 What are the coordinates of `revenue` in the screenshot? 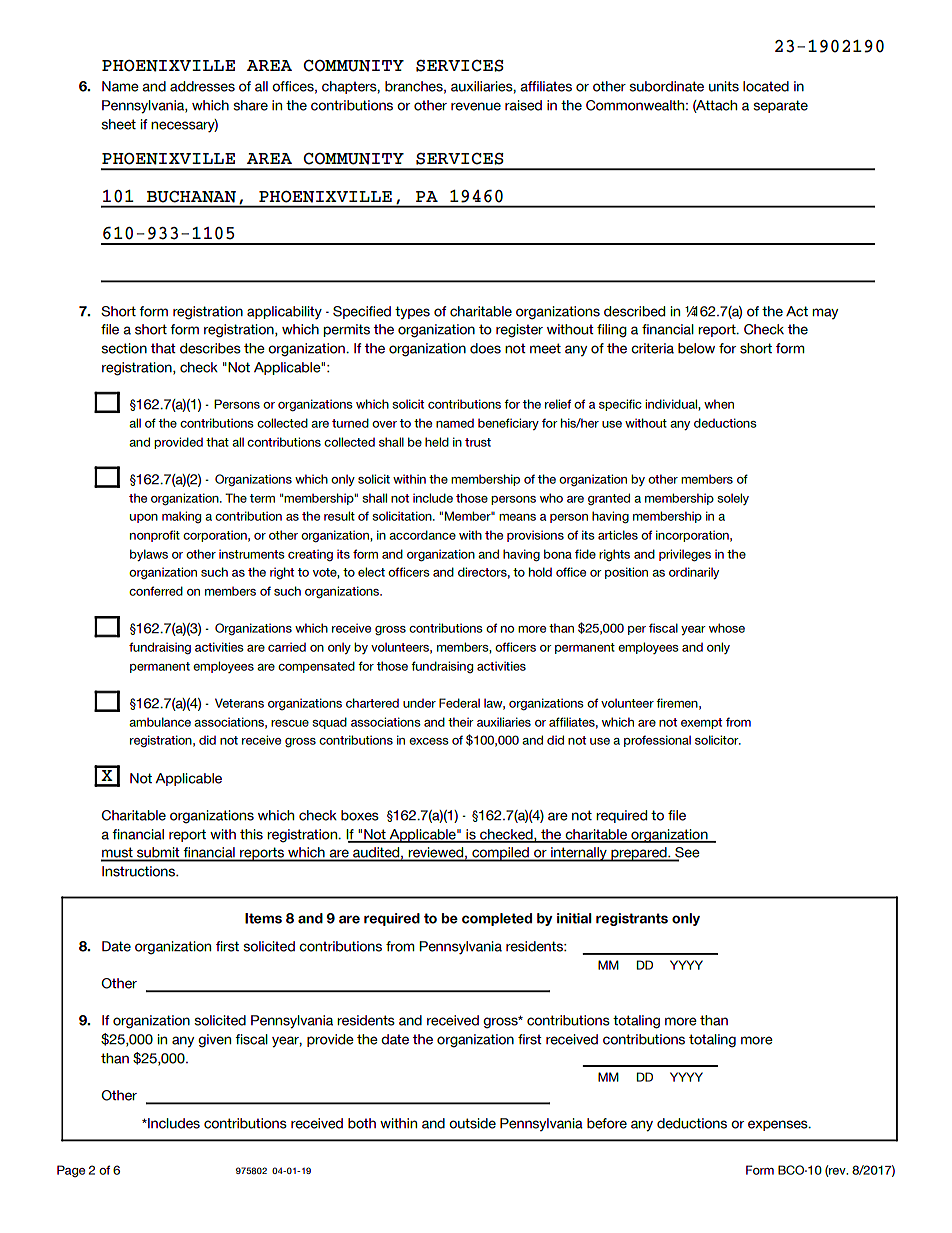 It's located at (476, 106).
